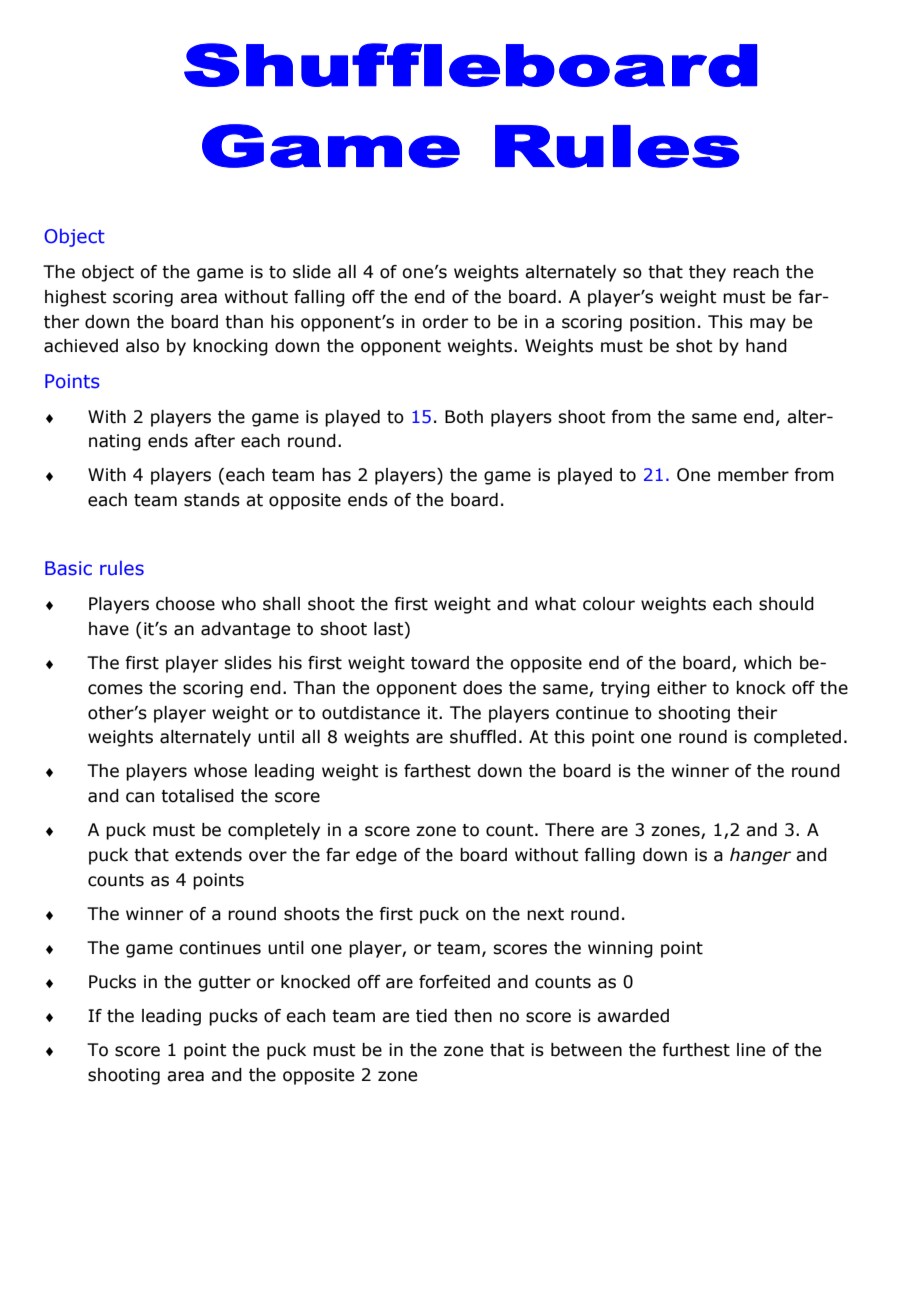 Image resolution: width=924 pixels, height=1308 pixels. I want to click on order, so click(445, 322).
